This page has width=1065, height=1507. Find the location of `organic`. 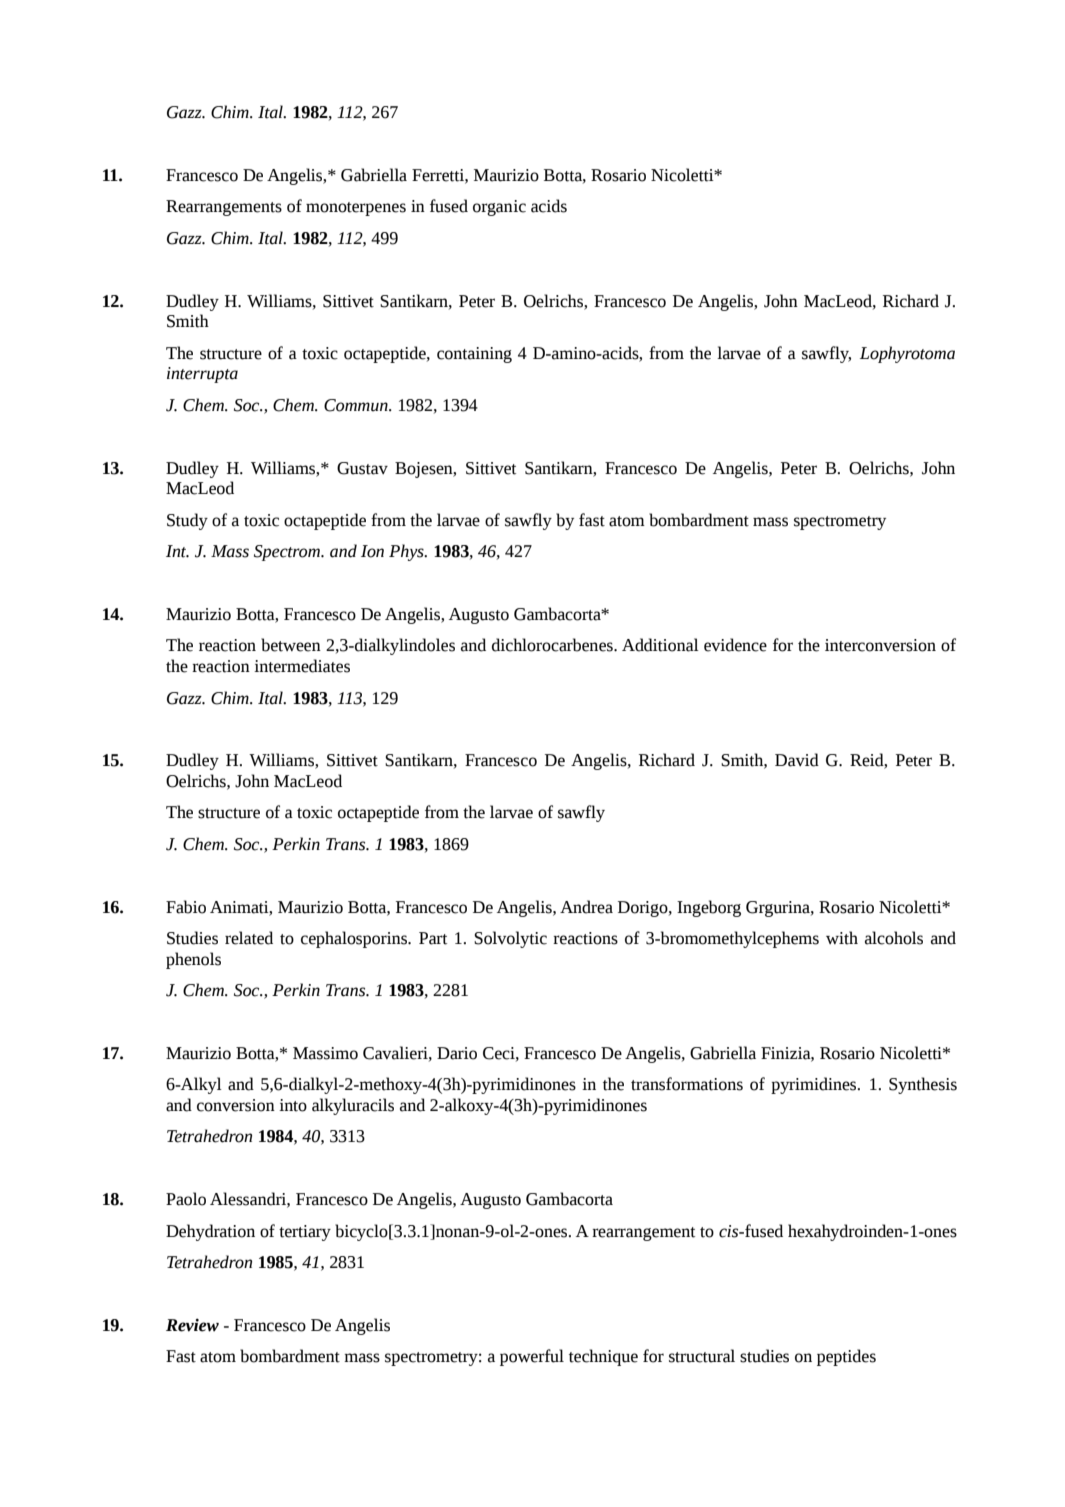

organic is located at coordinates (499, 208).
